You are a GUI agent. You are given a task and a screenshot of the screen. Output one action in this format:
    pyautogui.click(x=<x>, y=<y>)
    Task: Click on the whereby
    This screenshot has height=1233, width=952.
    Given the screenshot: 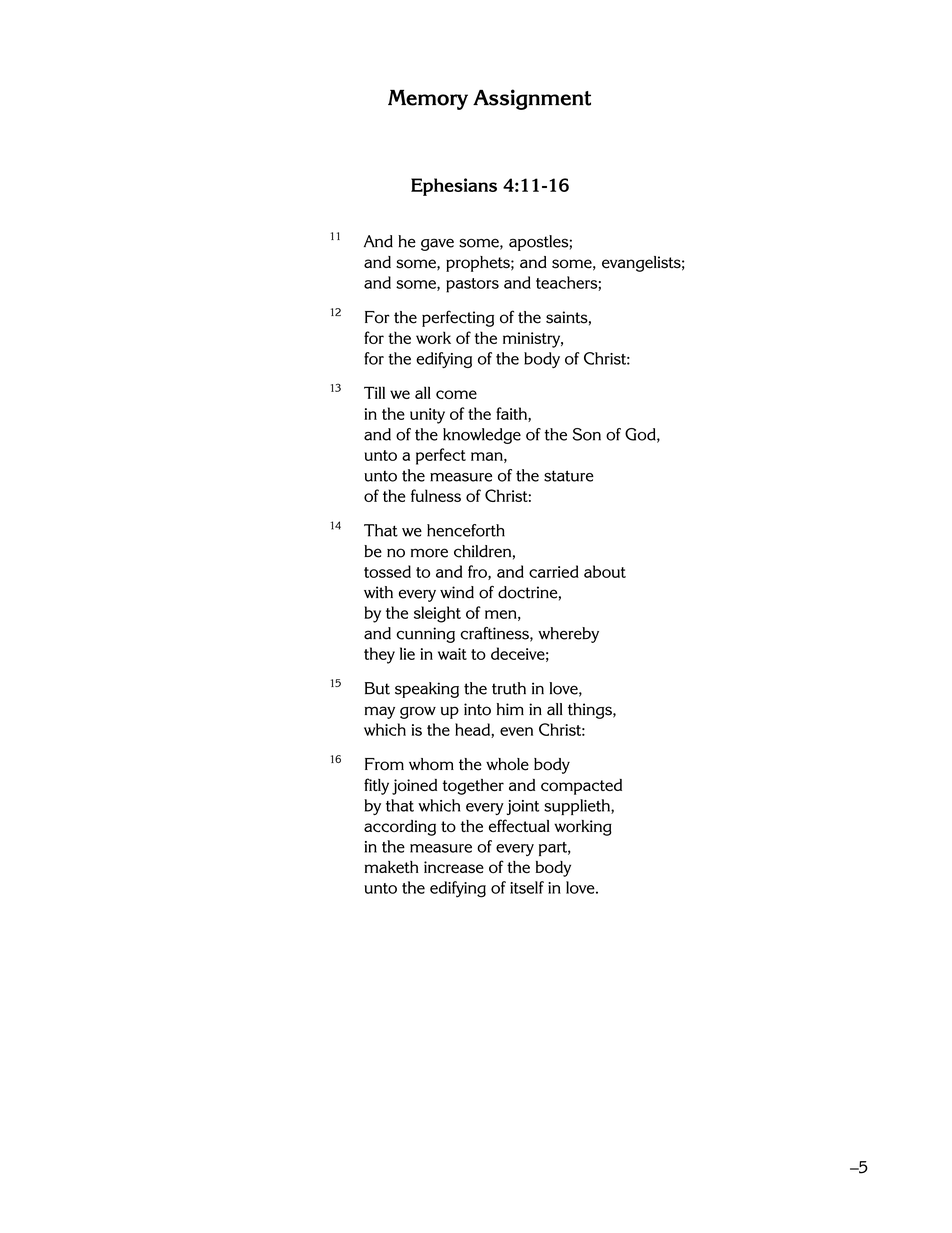 What is the action you would take?
    pyautogui.click(x=568, y=635)
